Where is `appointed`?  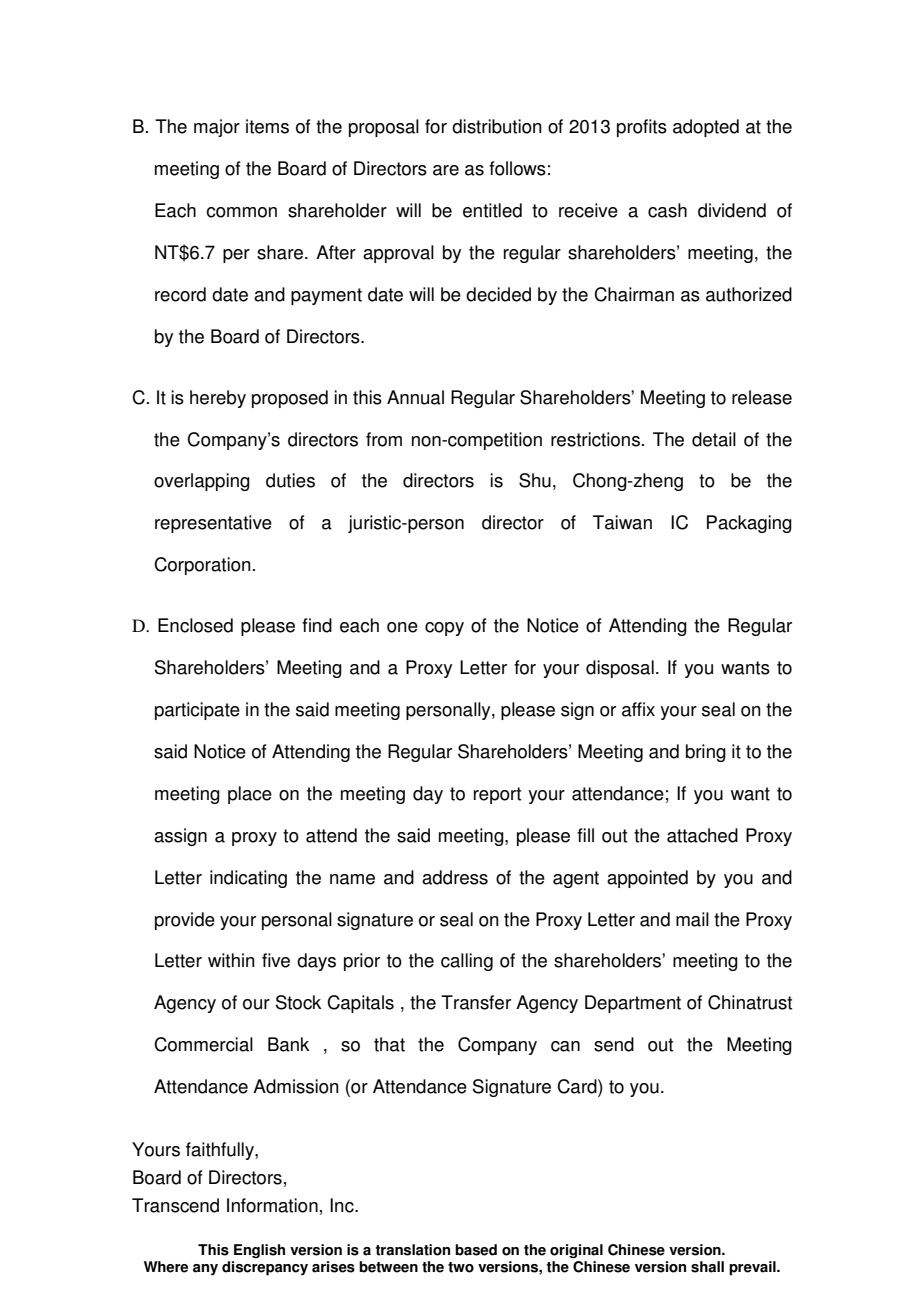 appointed is located at coordinates (647, 879).
